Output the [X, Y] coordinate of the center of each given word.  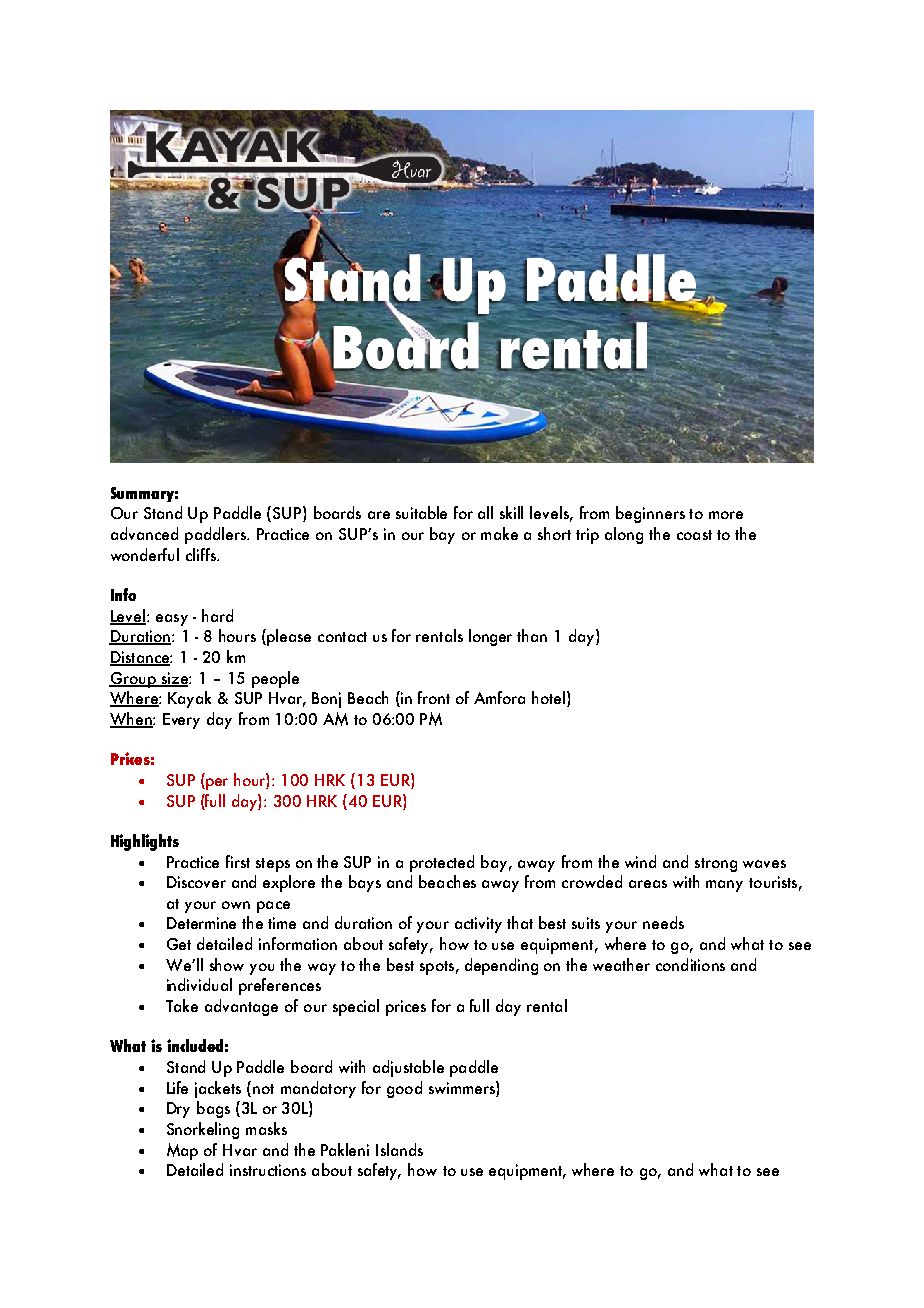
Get [179, 944]
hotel [548, 697]
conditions [690, 964]
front [434, 697]
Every [181, 721]
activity [478, 925]
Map [182, 1151]
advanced [144, 533]
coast [694, 535]
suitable [421, 512]
